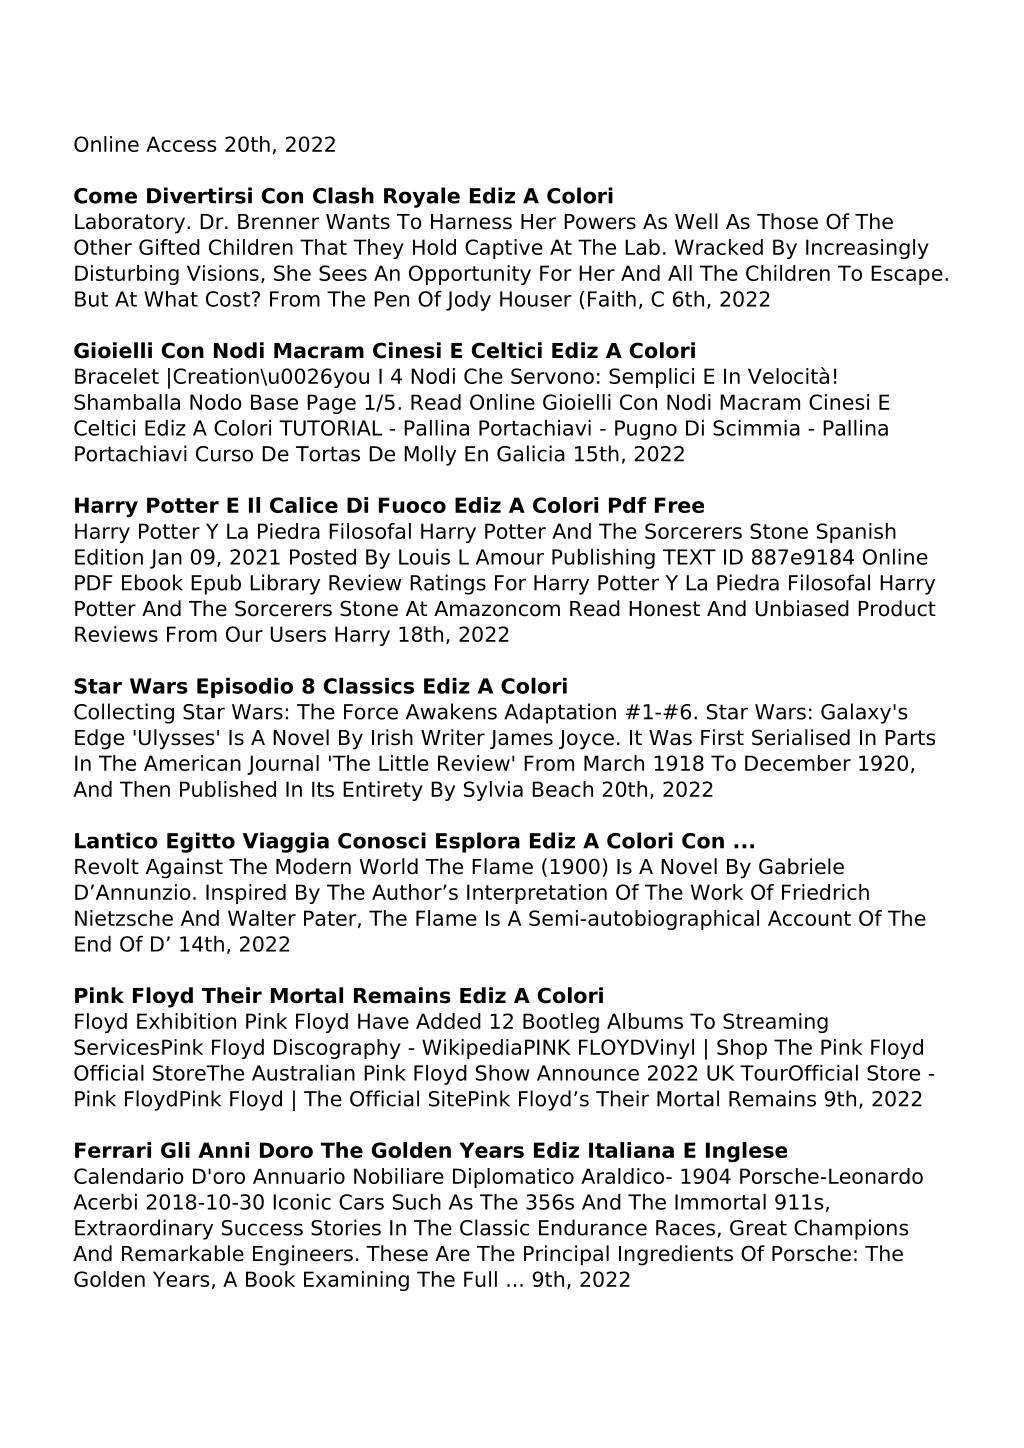 Image resolution: width=1024 pixels, height=1448 pixels. I want to click on Against, so click(184, 868).
